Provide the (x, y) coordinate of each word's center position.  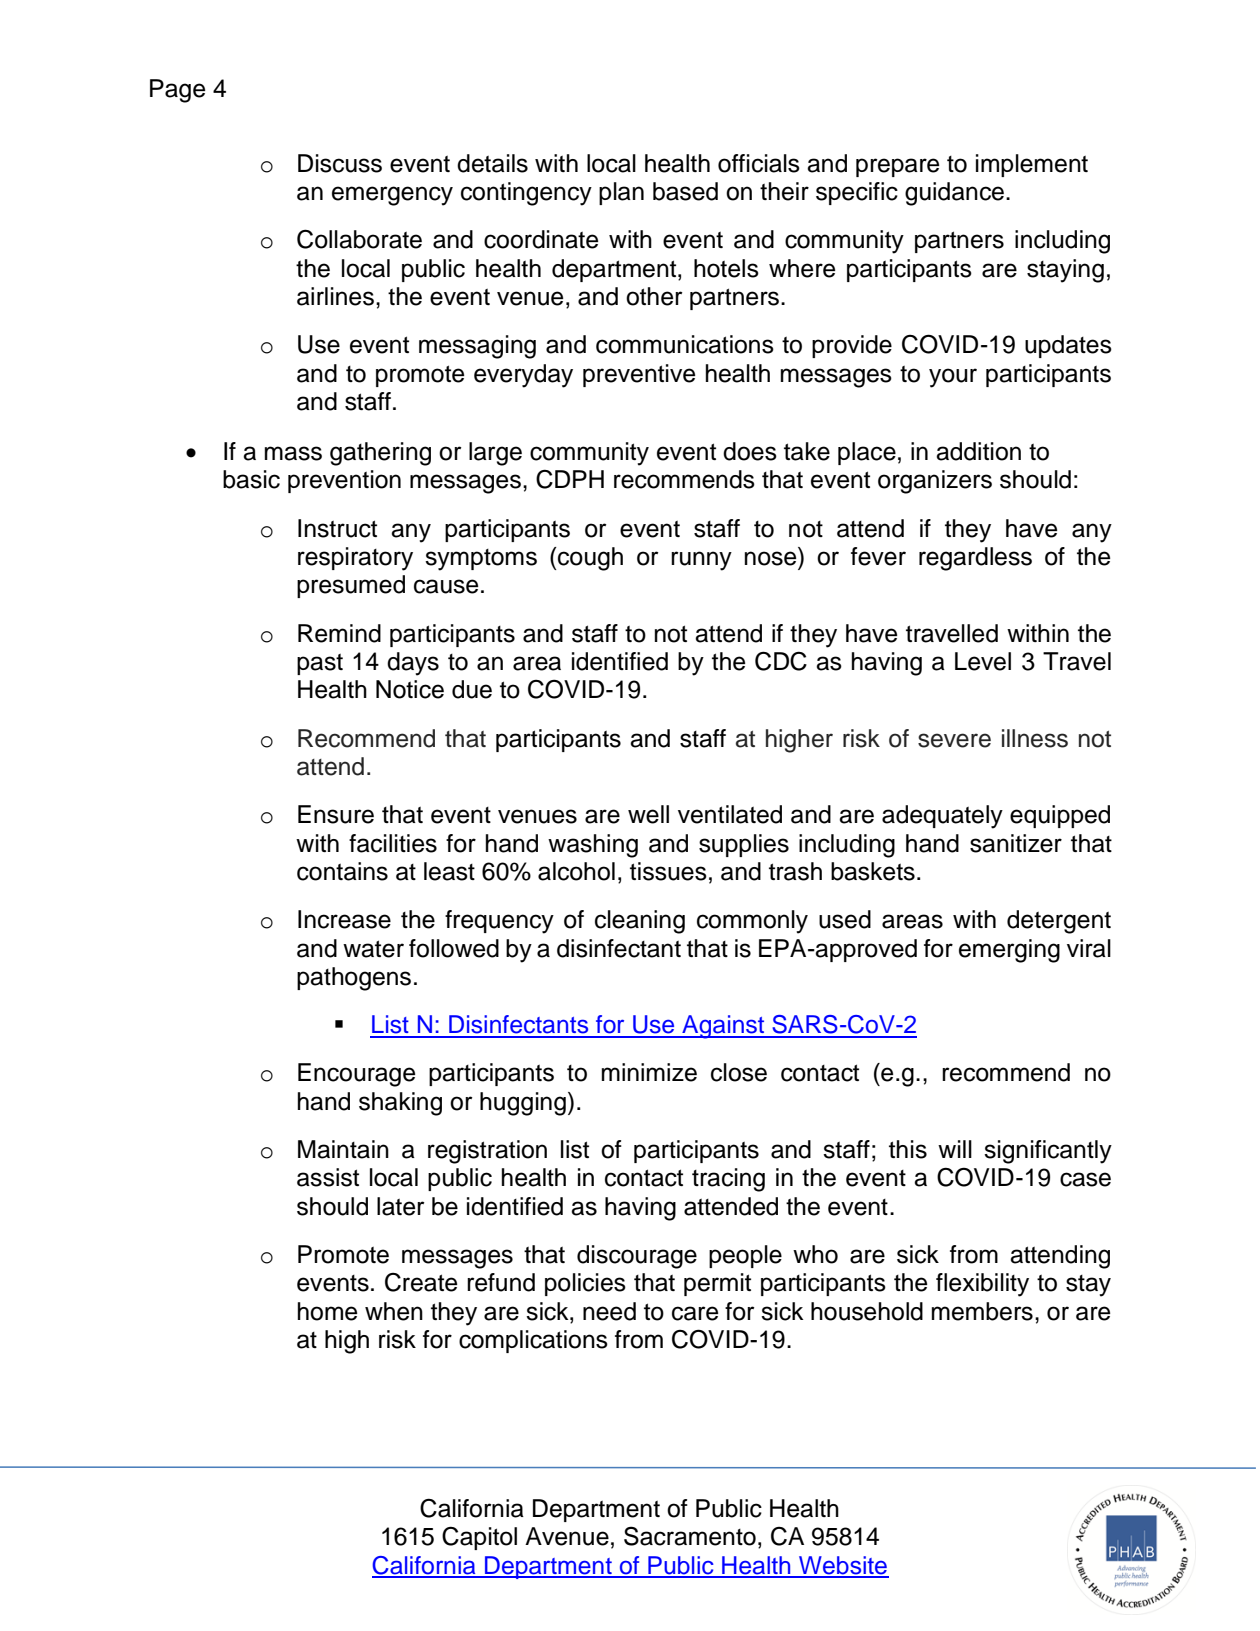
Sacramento (690, 1536)
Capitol (479, 1538)
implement (1032, 165)
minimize (649, 1072)
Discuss (340, 163)
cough (589, 559)
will (955, 1149)
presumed (351, 586)
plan (621, 193)
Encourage (356, 1075)
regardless (975, 559)
